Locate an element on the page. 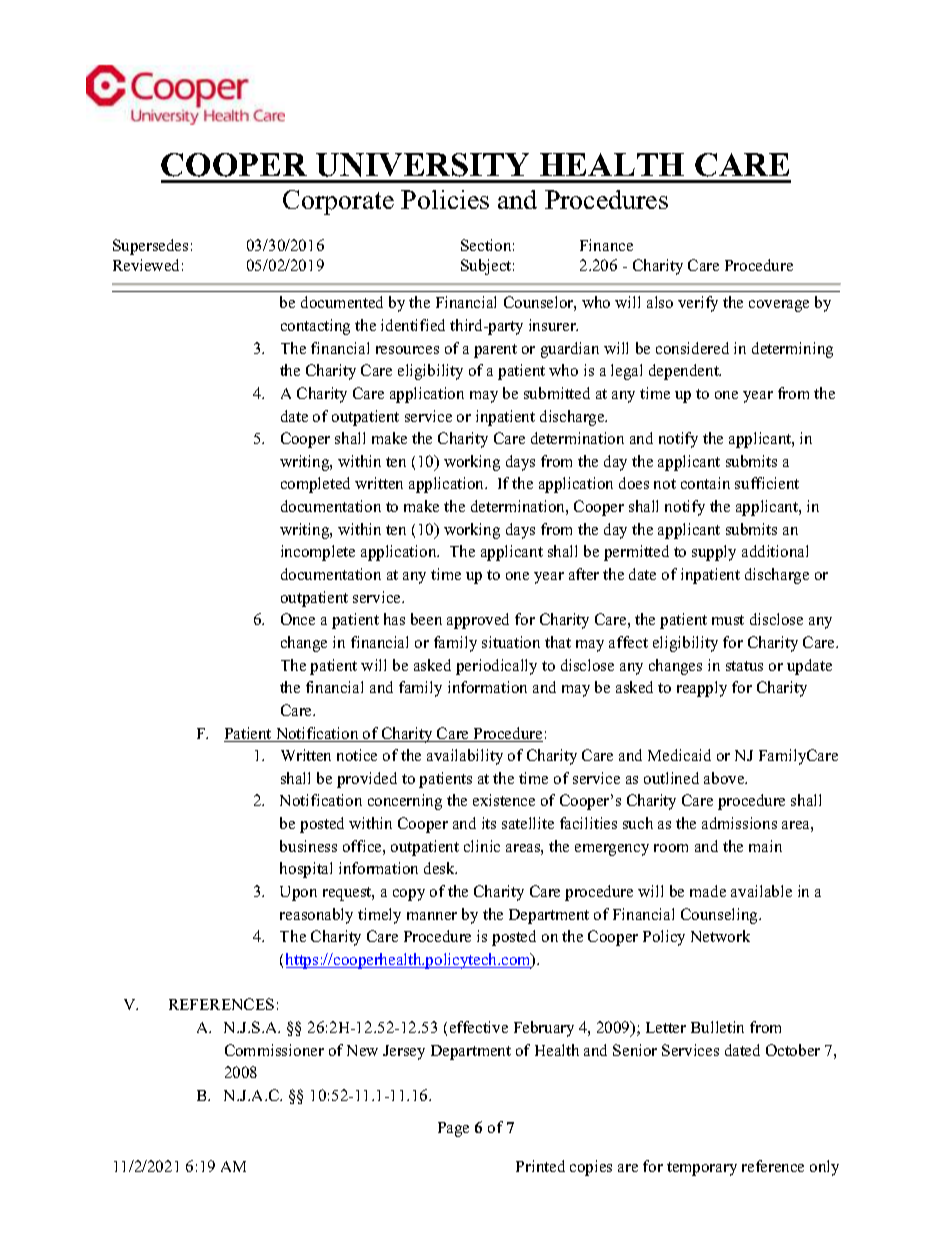 The image size is (952, 1233). Supersedes is located at coordinates (150, 247).
